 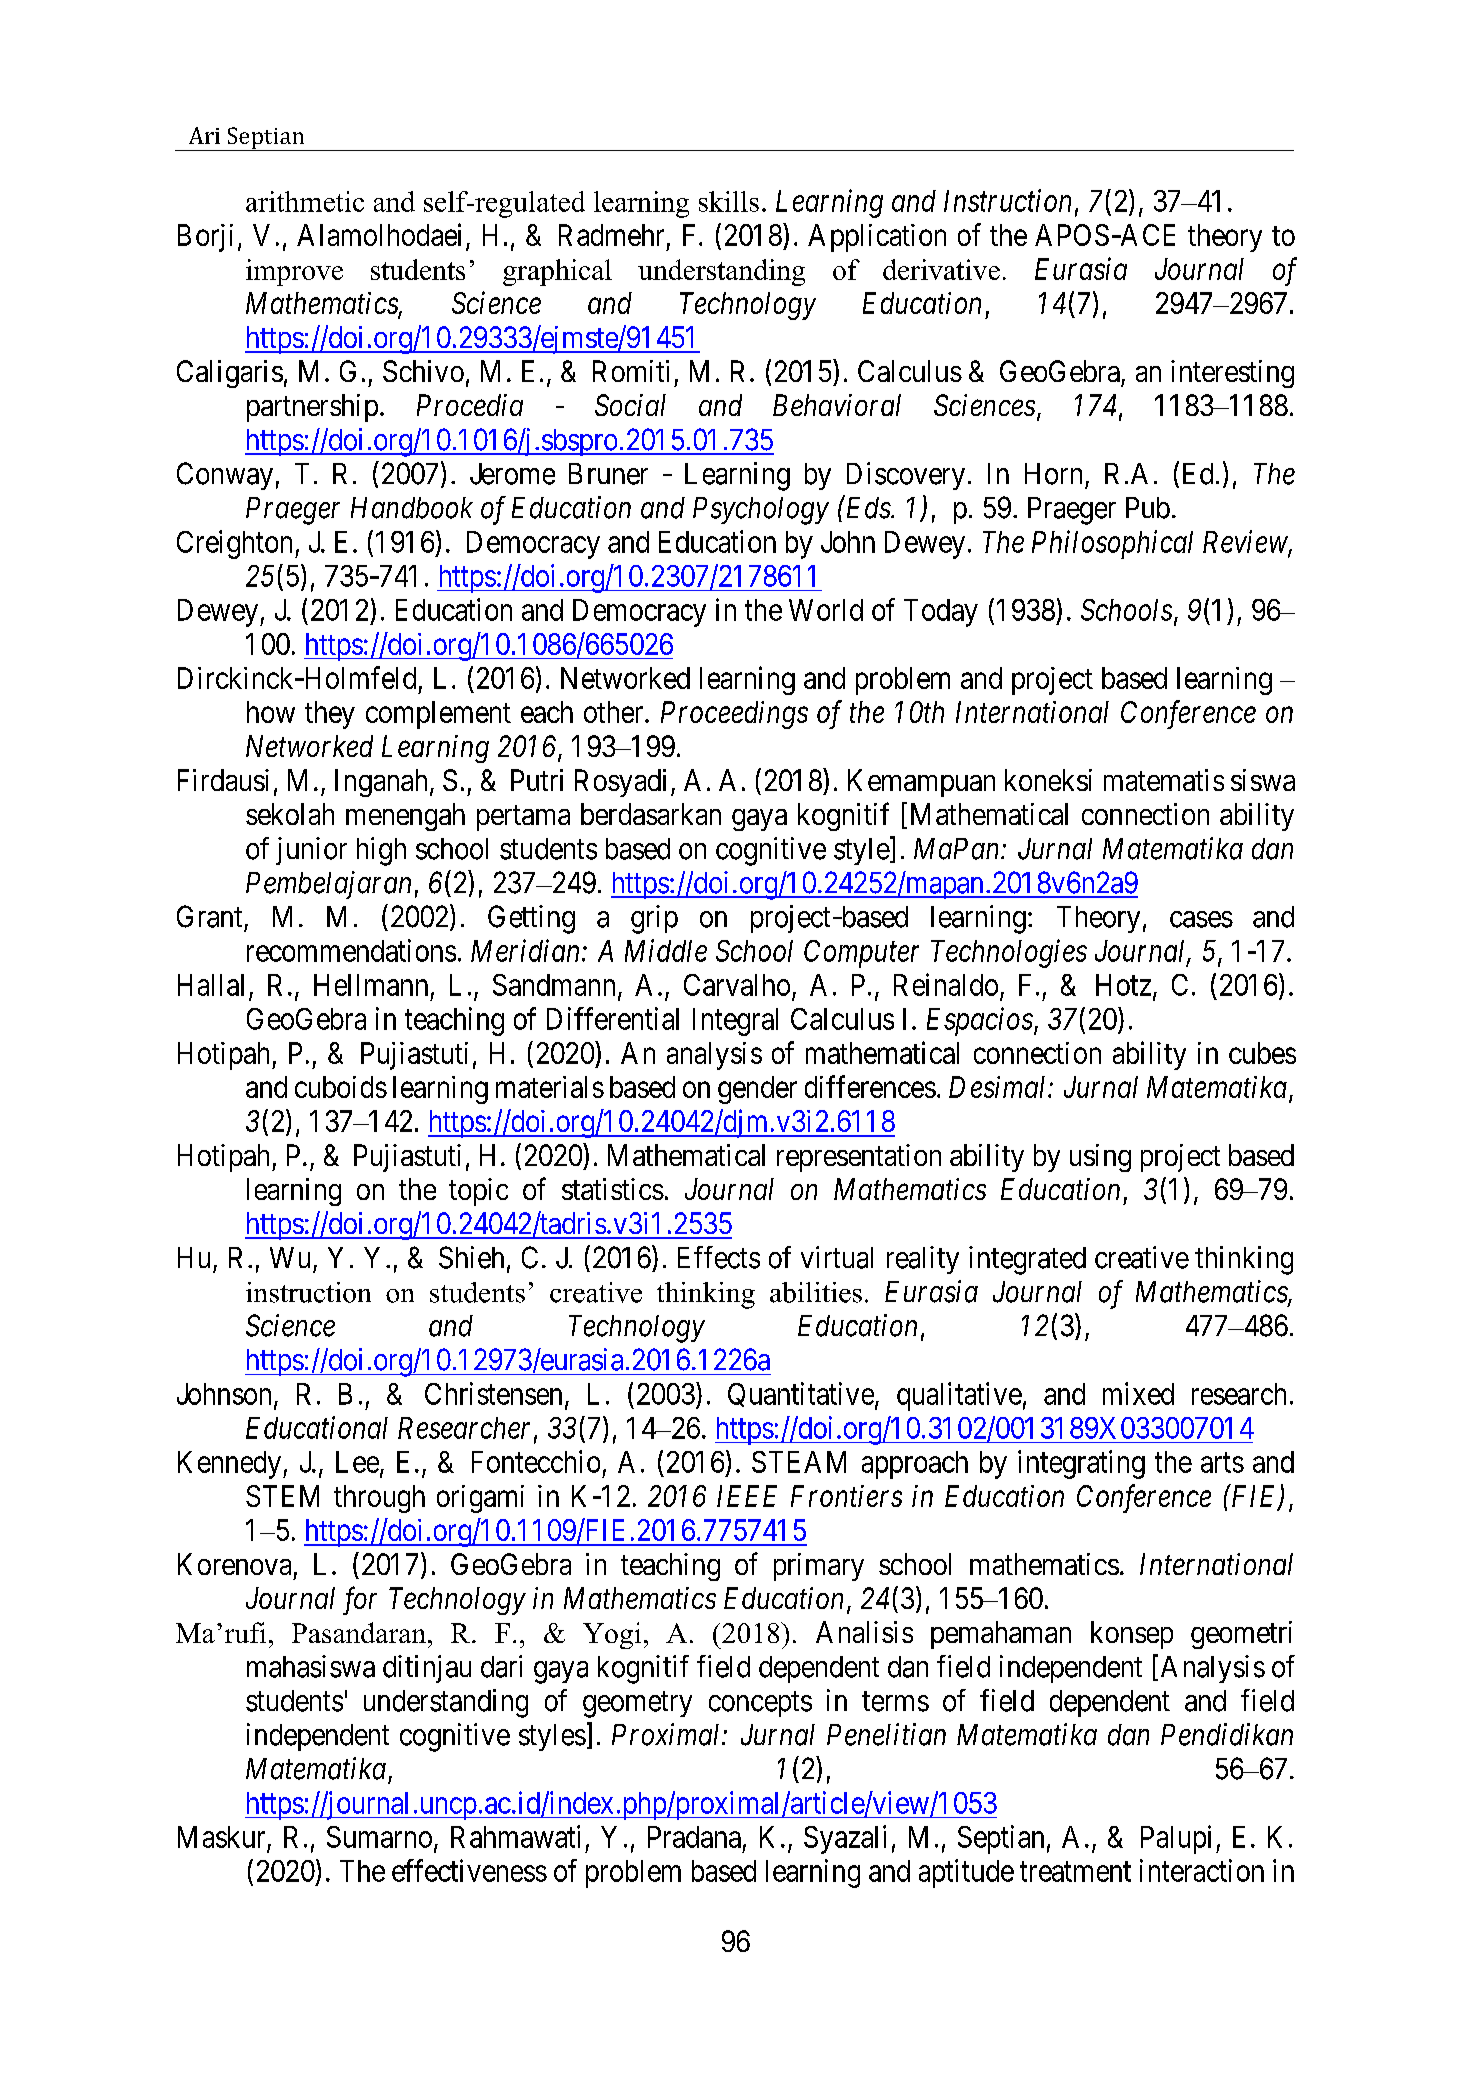 I want to click on through, so click(x=379, y=1499).
